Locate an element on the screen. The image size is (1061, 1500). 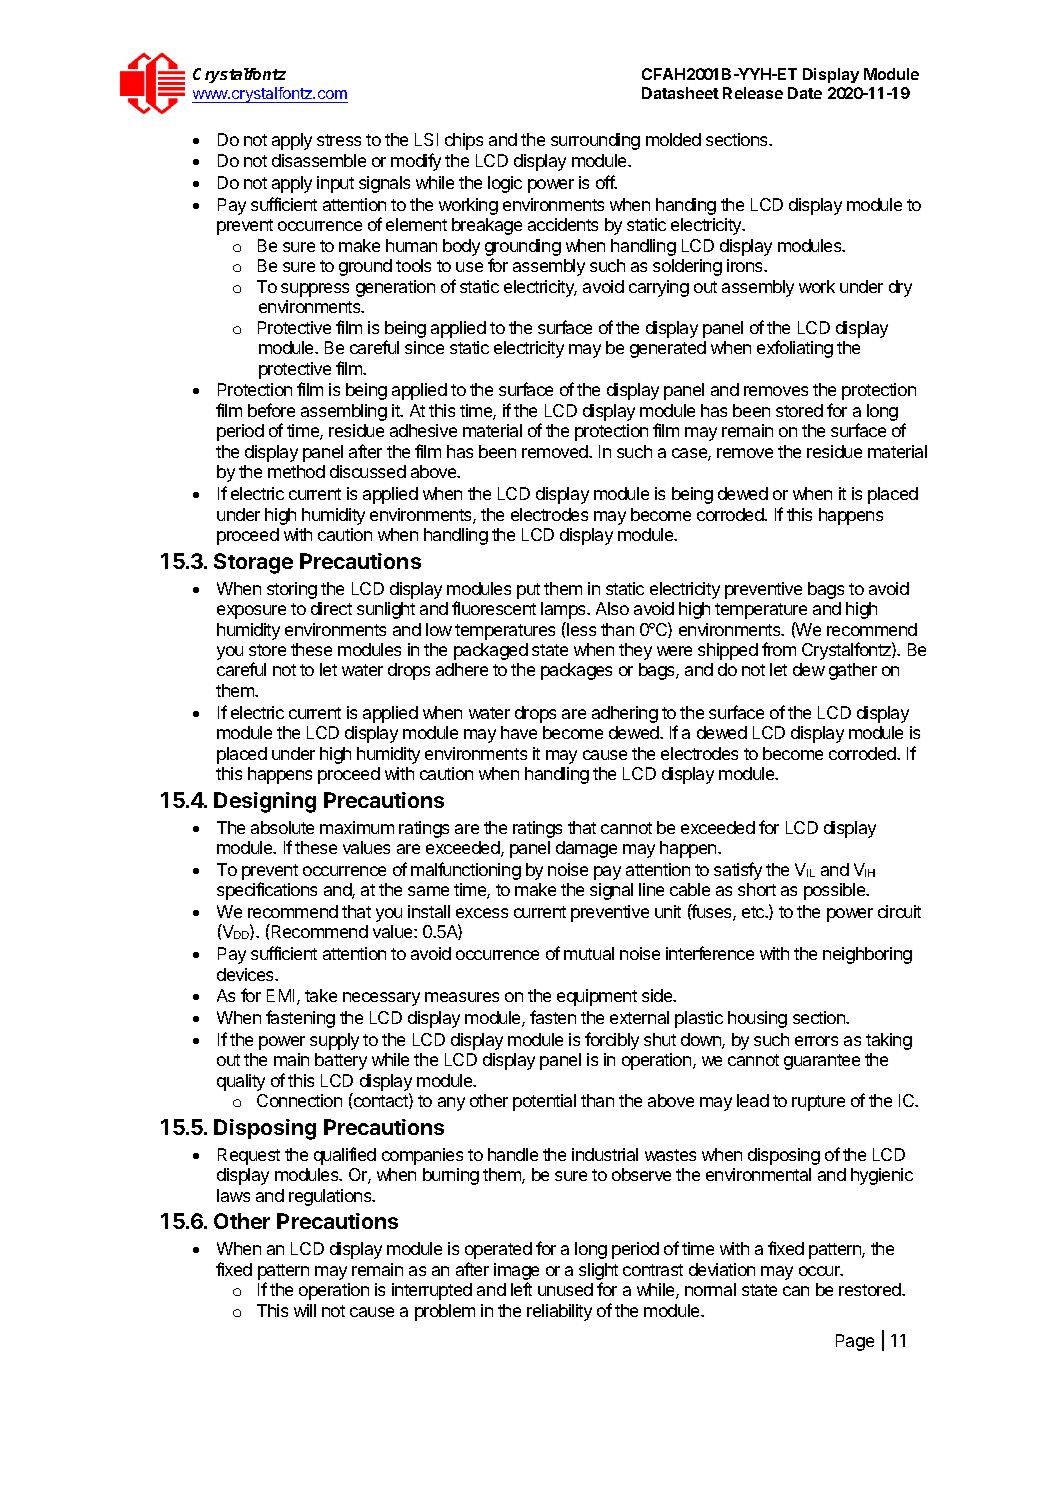
surrounding is located at coordinates (595, 141).
